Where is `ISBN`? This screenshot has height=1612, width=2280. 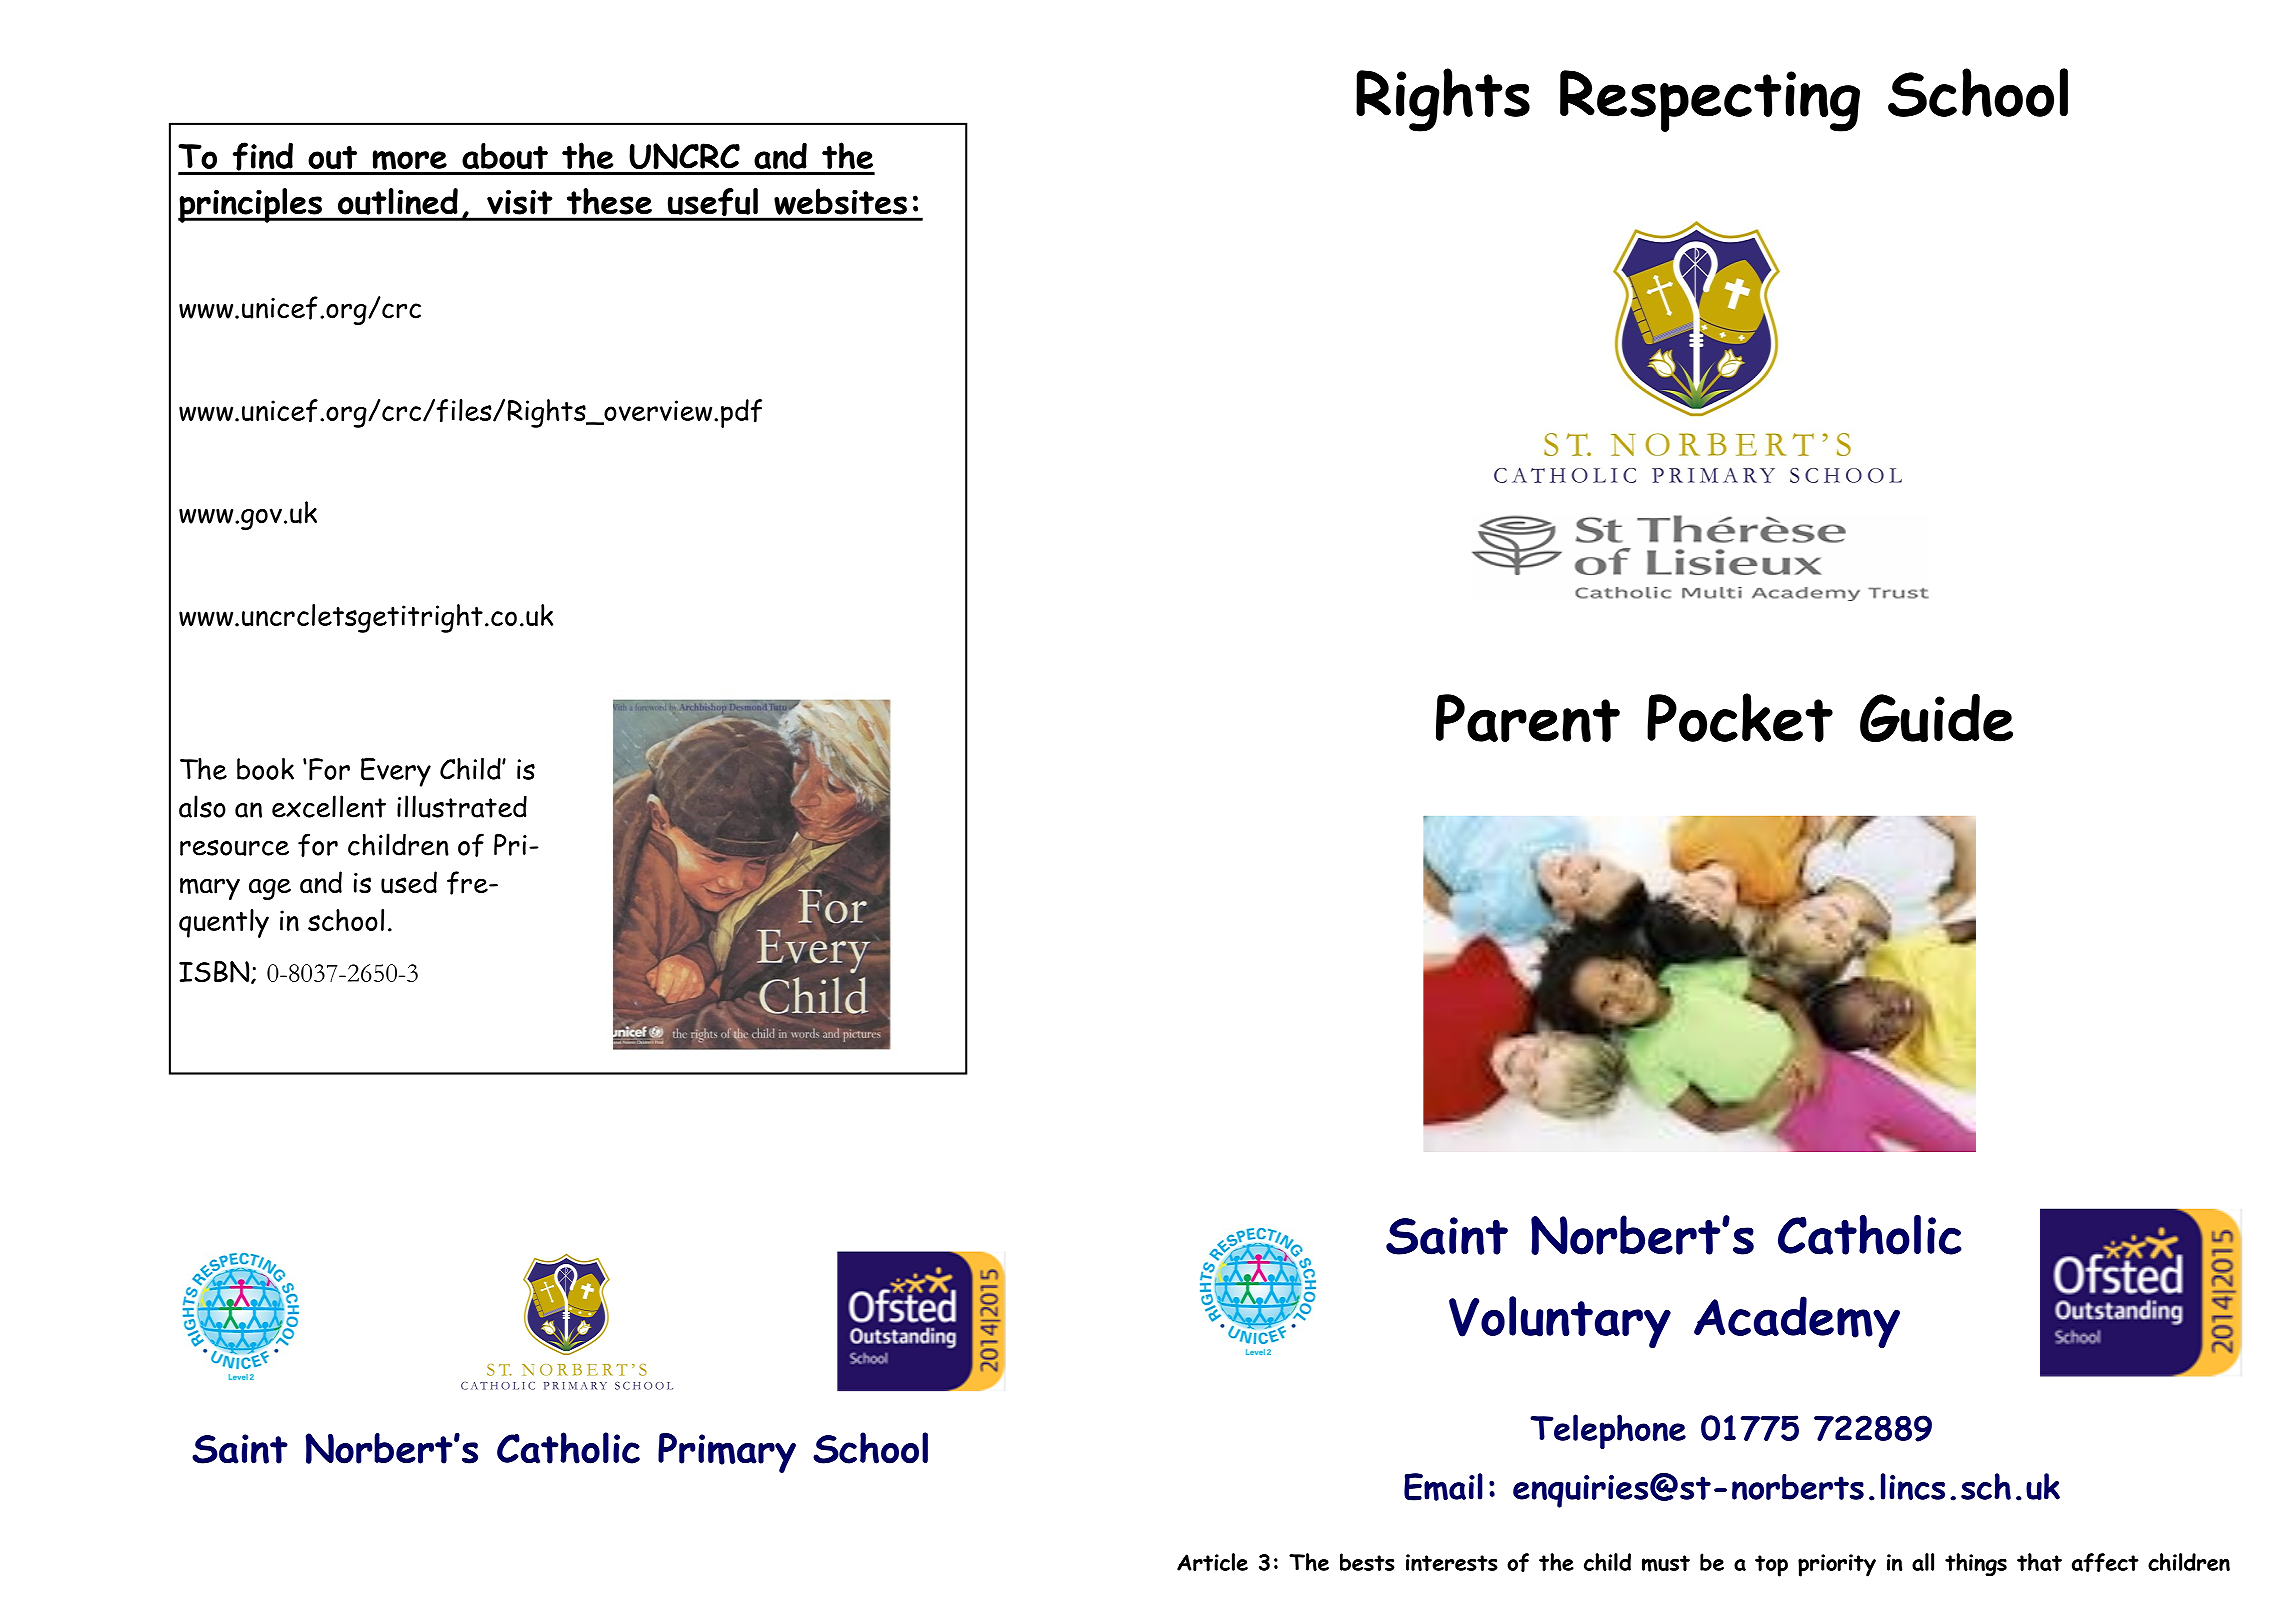
ISBN is located at coordinates (215, 972).
